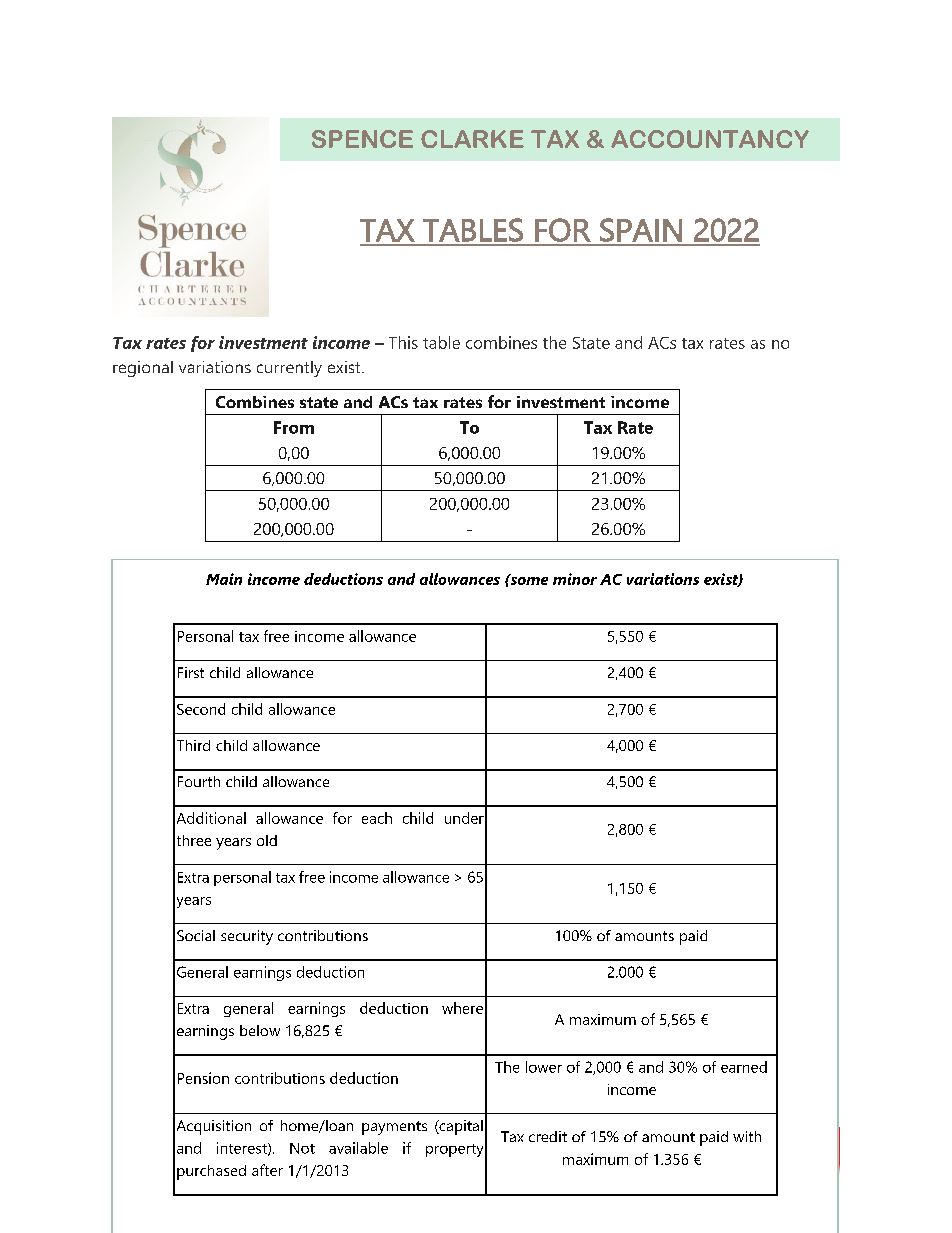 The height and width of the image is (1233, 952). I want to click on purchased, so click(211, 1172).
